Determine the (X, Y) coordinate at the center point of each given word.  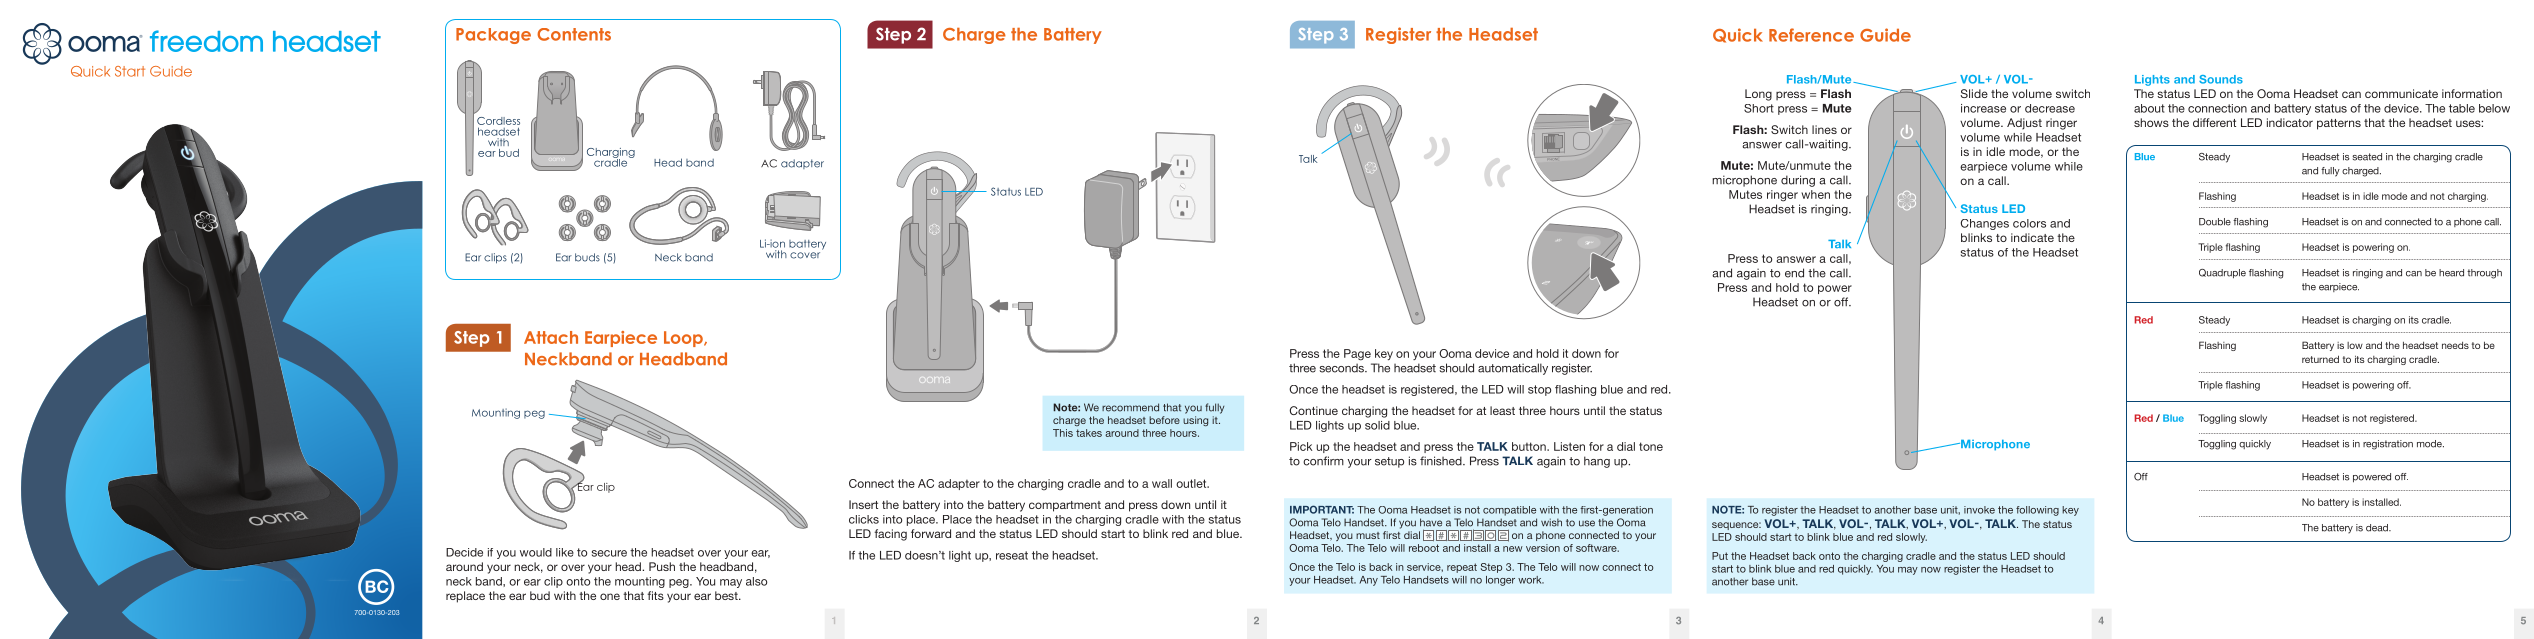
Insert (863, 504)
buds (587, 257)
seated (2367, 157)
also (756, 581)
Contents (574, 34)
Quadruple (2222, 273)
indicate (2032, 237)
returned (2320, 359)
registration (2388, 445)
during (1798, 181)
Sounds (2221, 79)
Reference (1811, 35)
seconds (1343, 368)
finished (1442, 461)
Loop (684, 339)
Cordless (498, 121)
